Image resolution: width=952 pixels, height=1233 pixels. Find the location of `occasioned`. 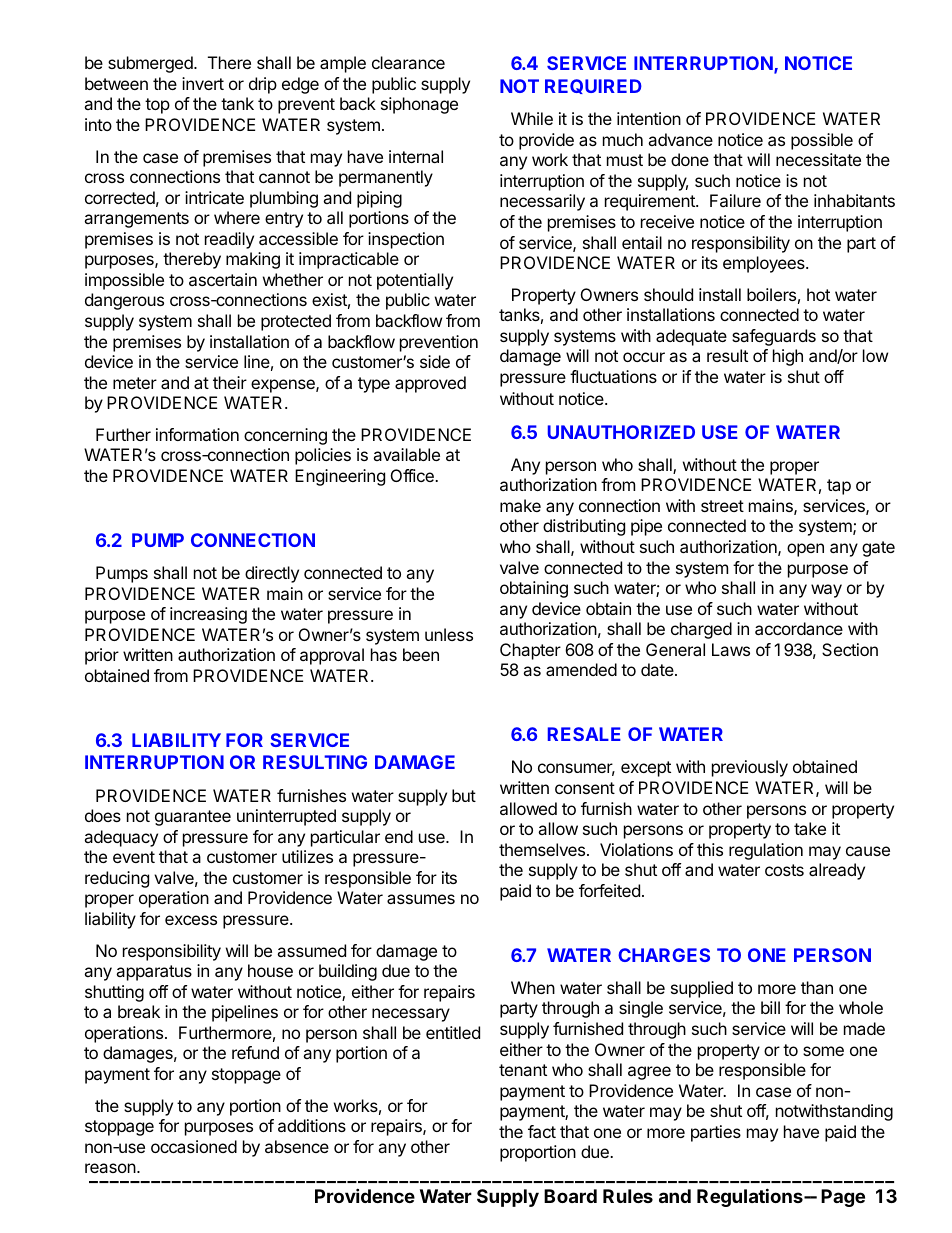

occasioned is located at coordinates (194, 1146).
